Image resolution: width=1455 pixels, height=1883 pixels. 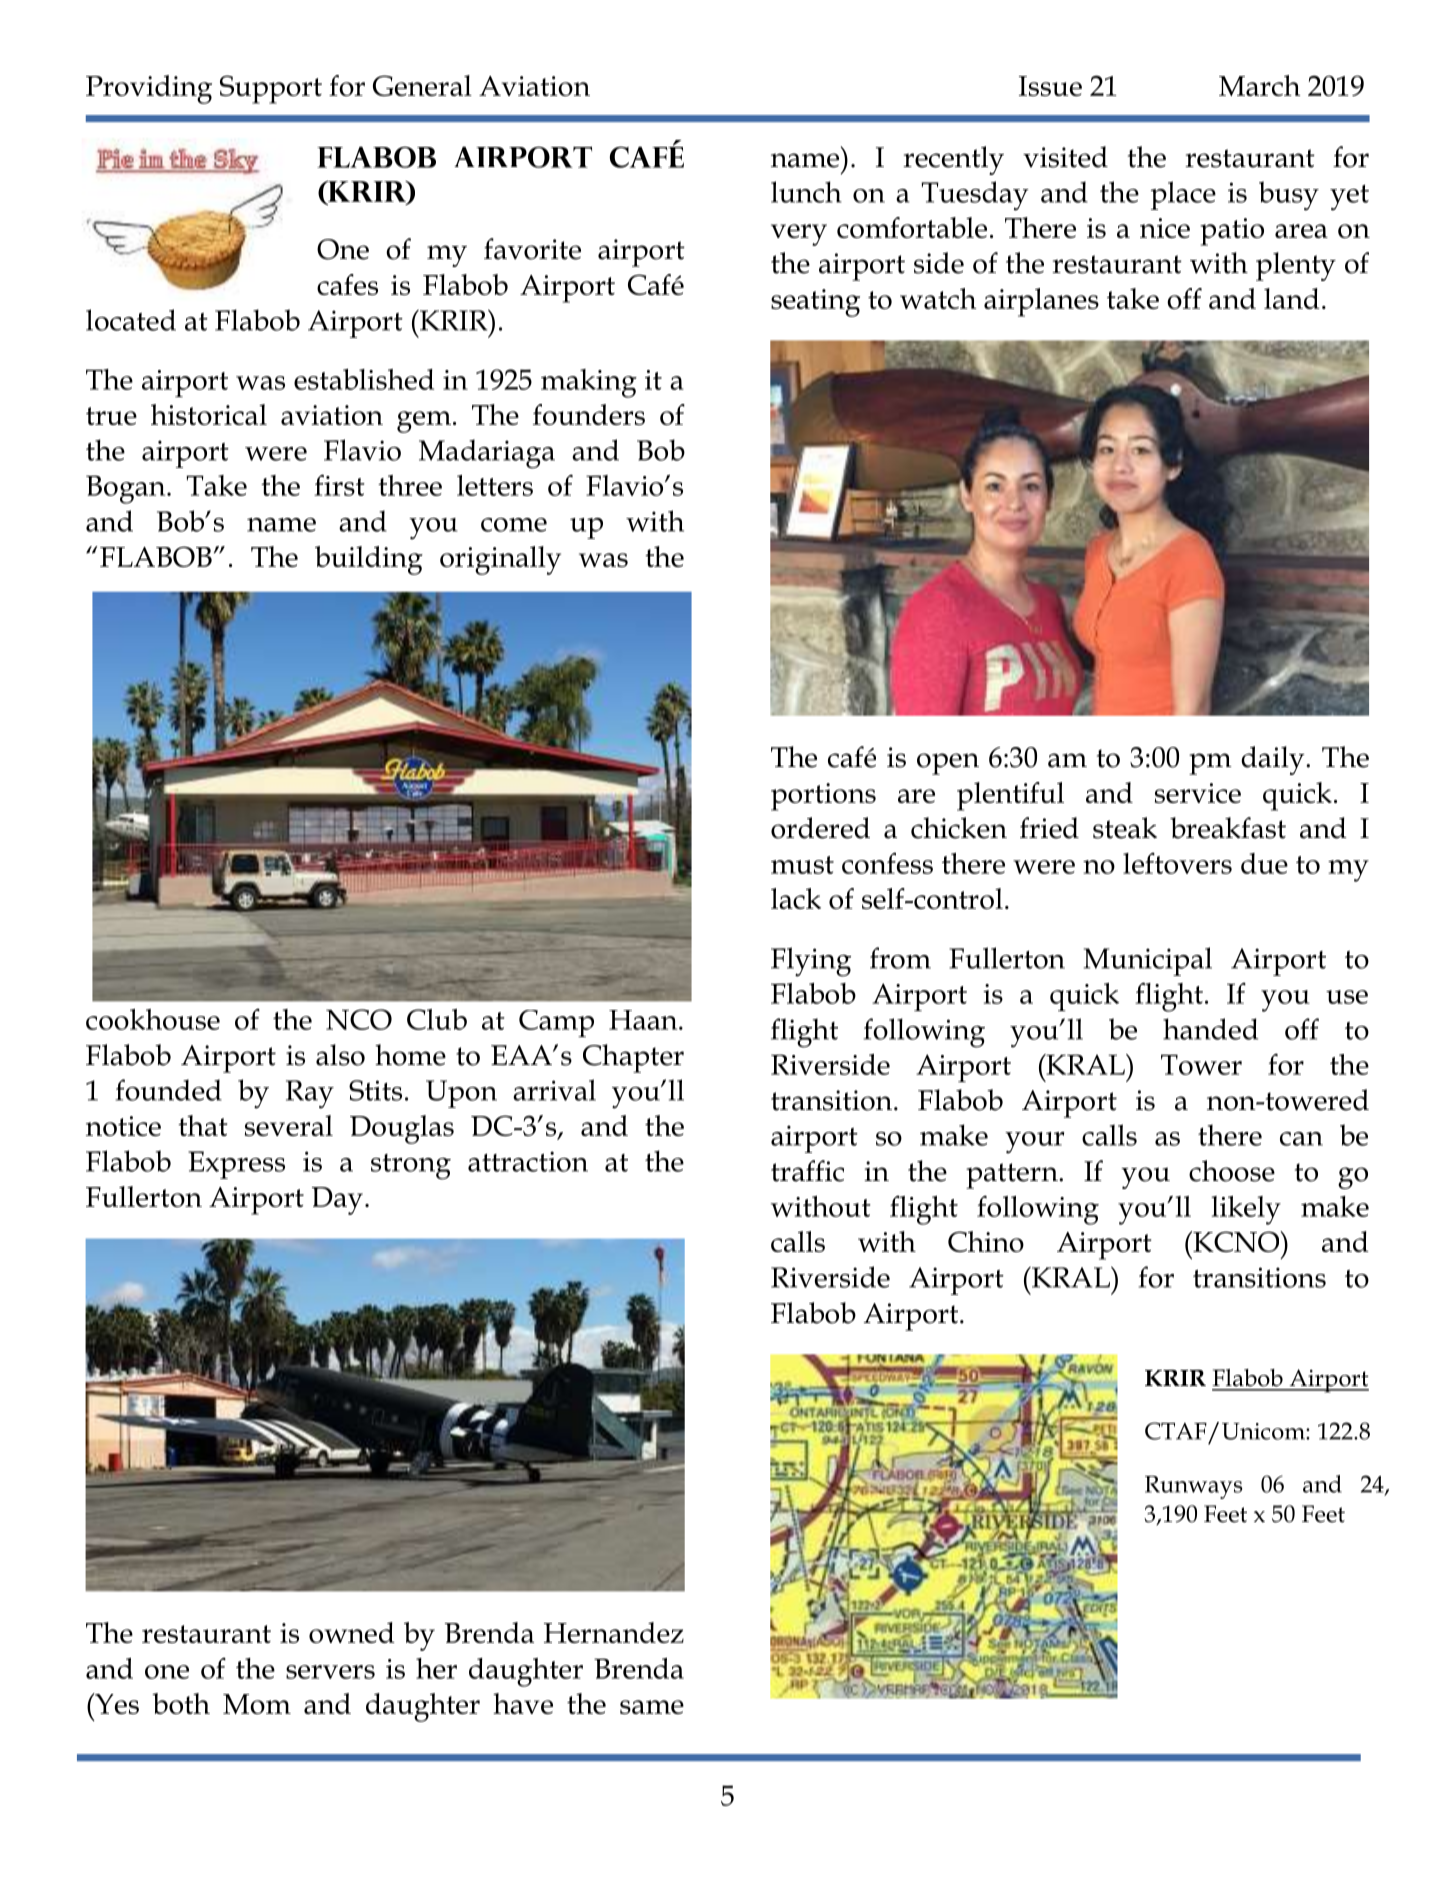 What do you see at coordinates (236, 1165) in the screenshot?
I see `Express` at bounding box center [236, 1165].
